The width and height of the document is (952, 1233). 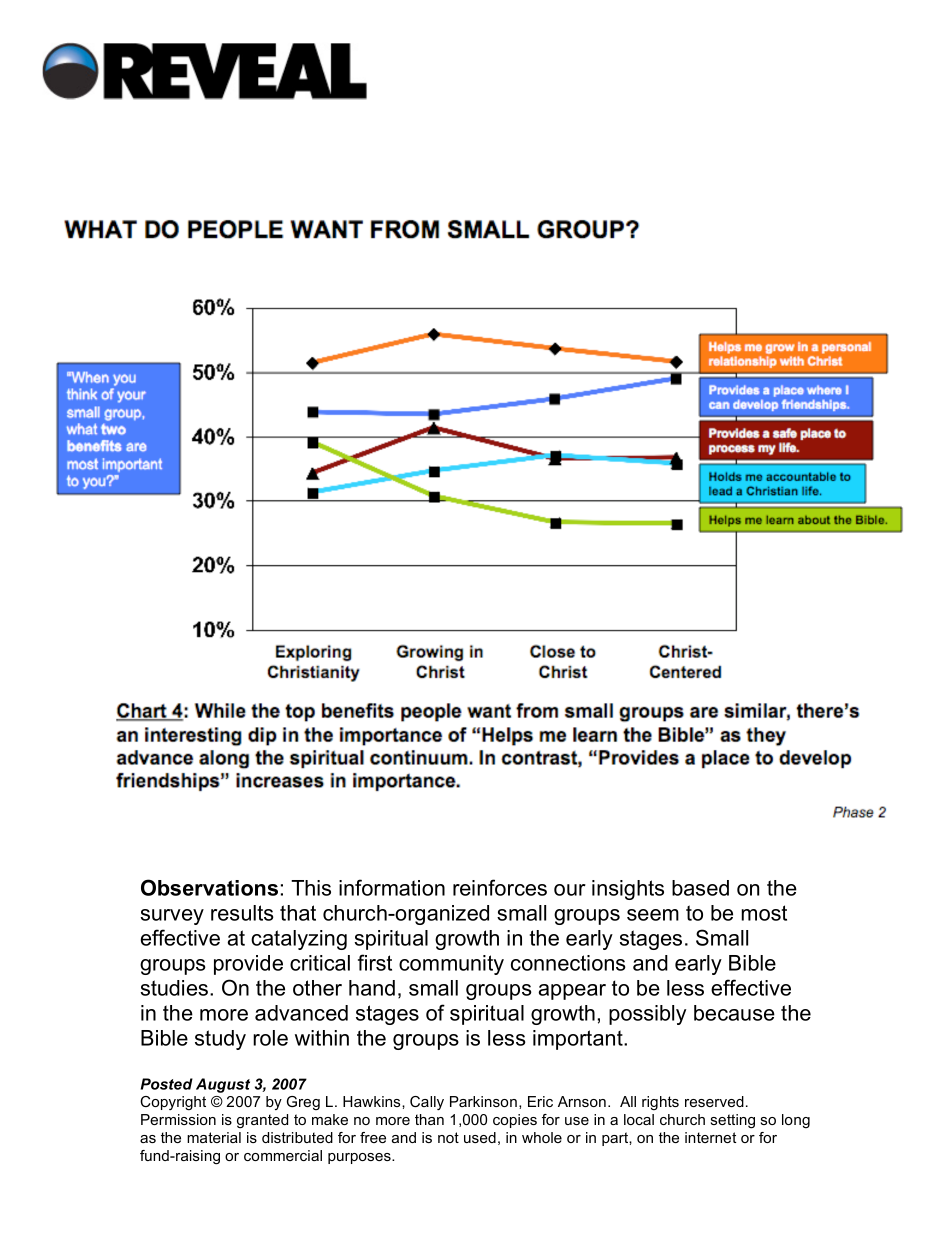 I want to click on commercial, so click(x=283, y=1155).
